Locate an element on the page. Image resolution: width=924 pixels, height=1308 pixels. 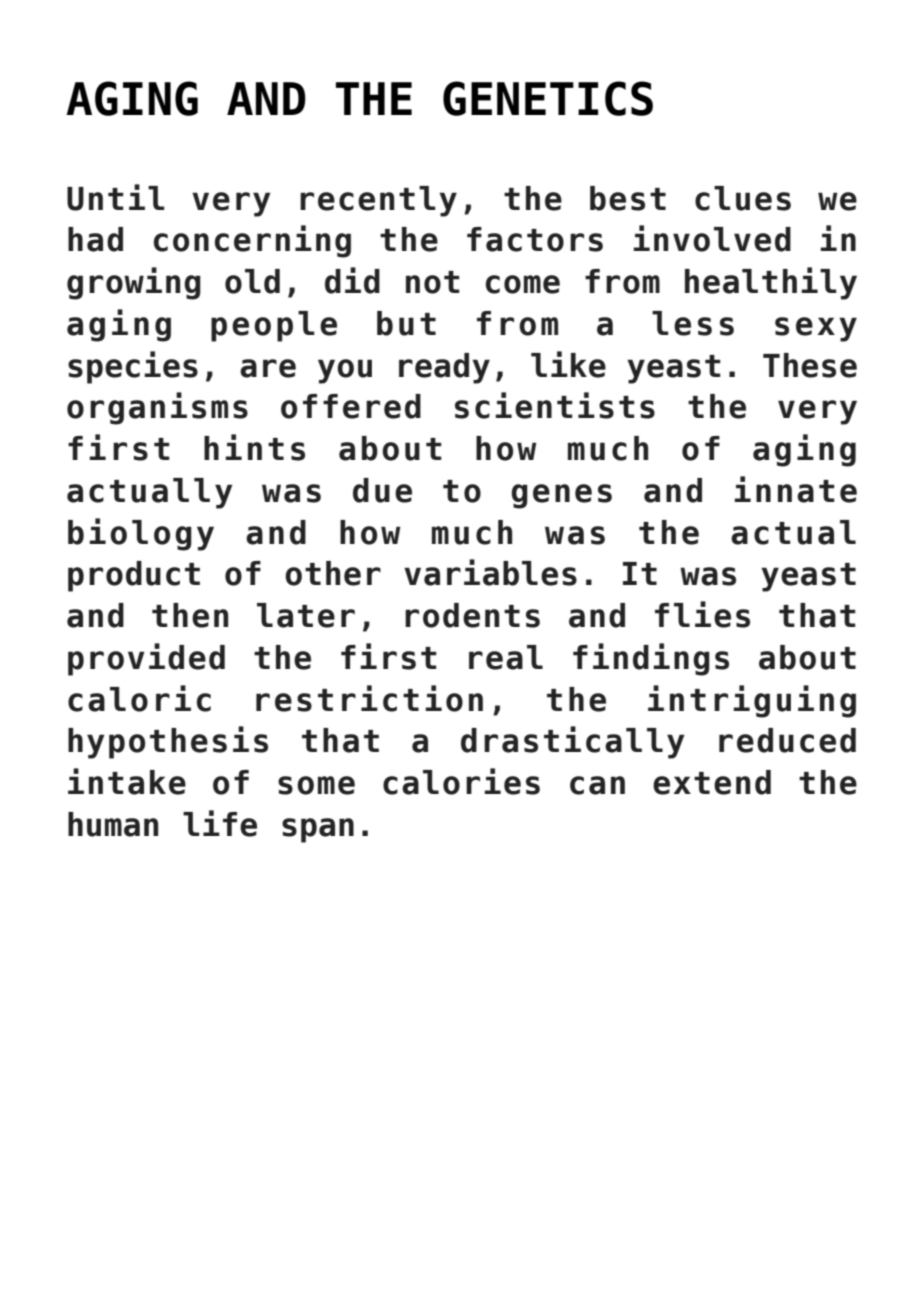
healthily is located at coordinates (771, 283).
